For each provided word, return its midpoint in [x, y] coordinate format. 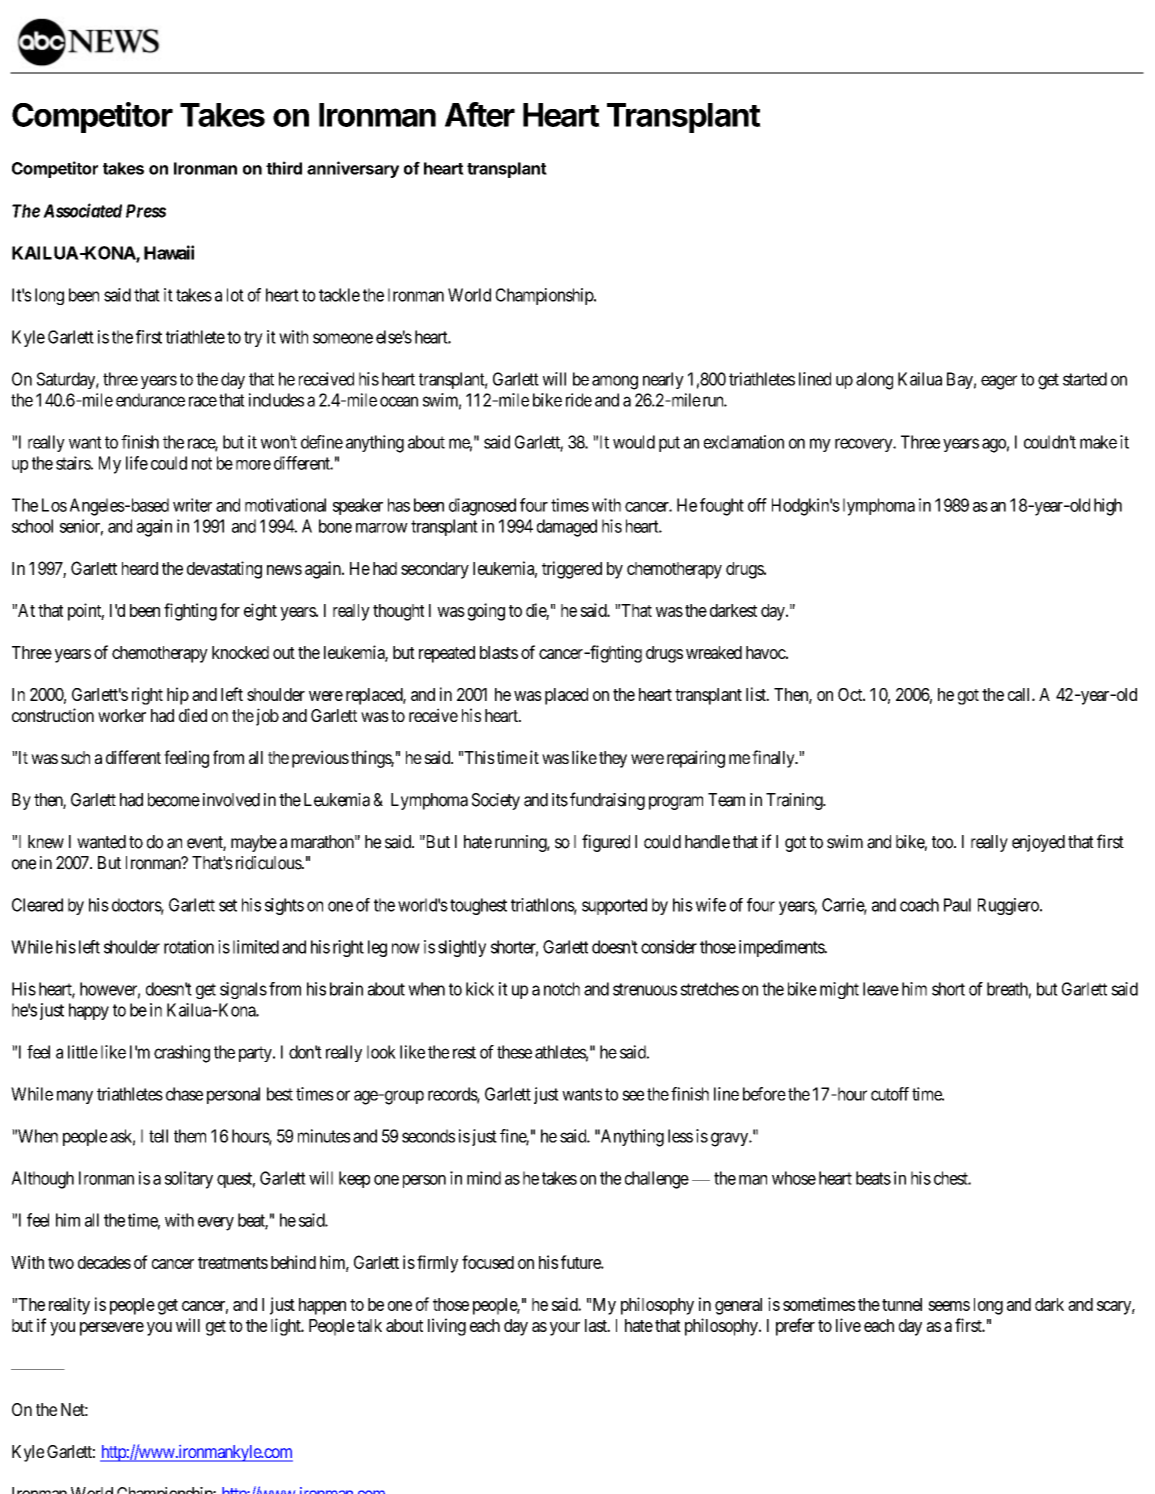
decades [104, 1262]
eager [999, 382]
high [1108, 507]
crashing [182, 1054]
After [480, 114]
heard [140, 568]
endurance [150, 400]
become [174, 800]
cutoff [890, 1094]
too [943, 842]
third [284, 168]
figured [606, 843]
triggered [572, 570]
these [514, 1052]
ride [579, 400]
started [1085, 379]
